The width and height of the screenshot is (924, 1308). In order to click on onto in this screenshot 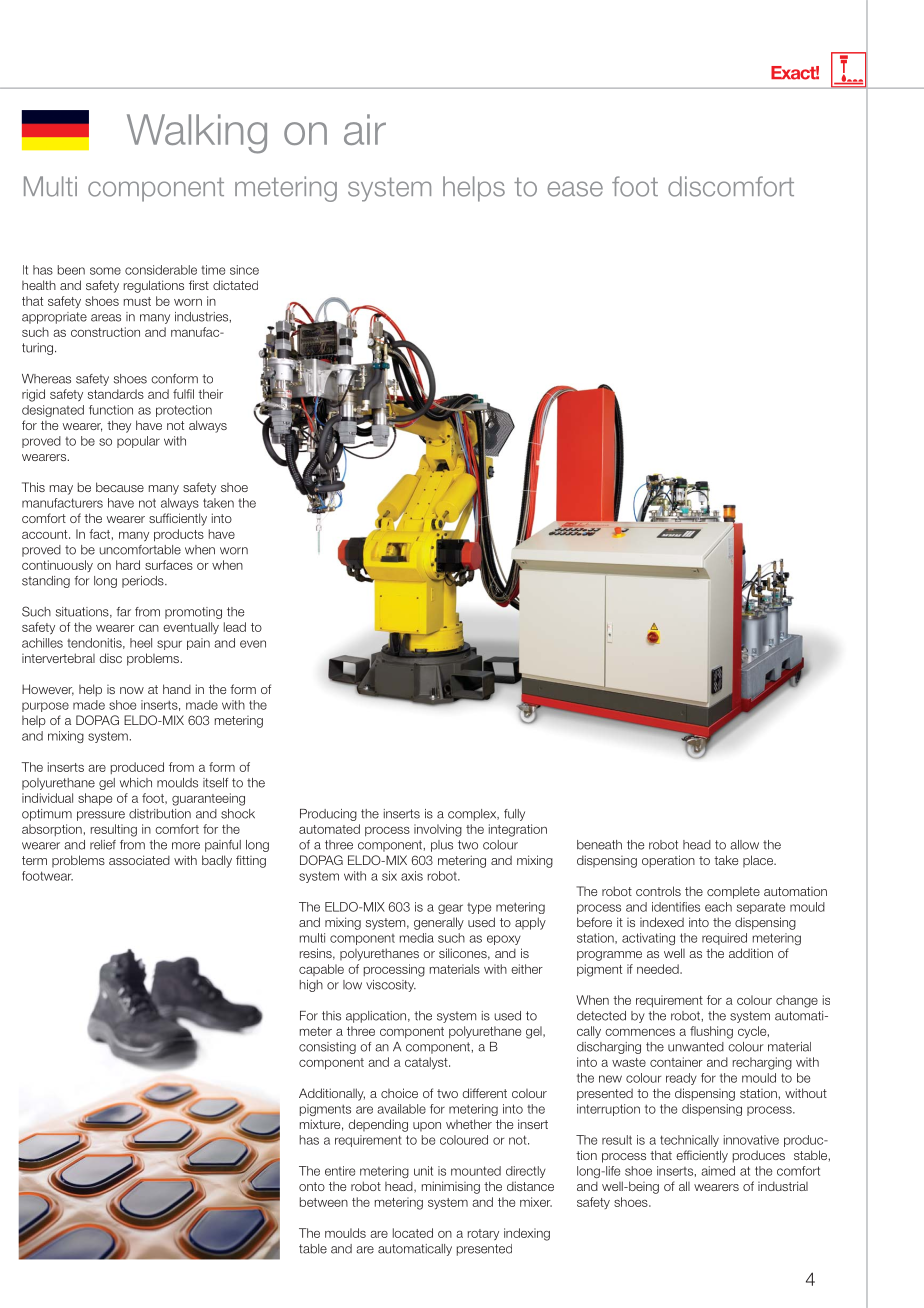, I will do `click(312, 1186)`.
